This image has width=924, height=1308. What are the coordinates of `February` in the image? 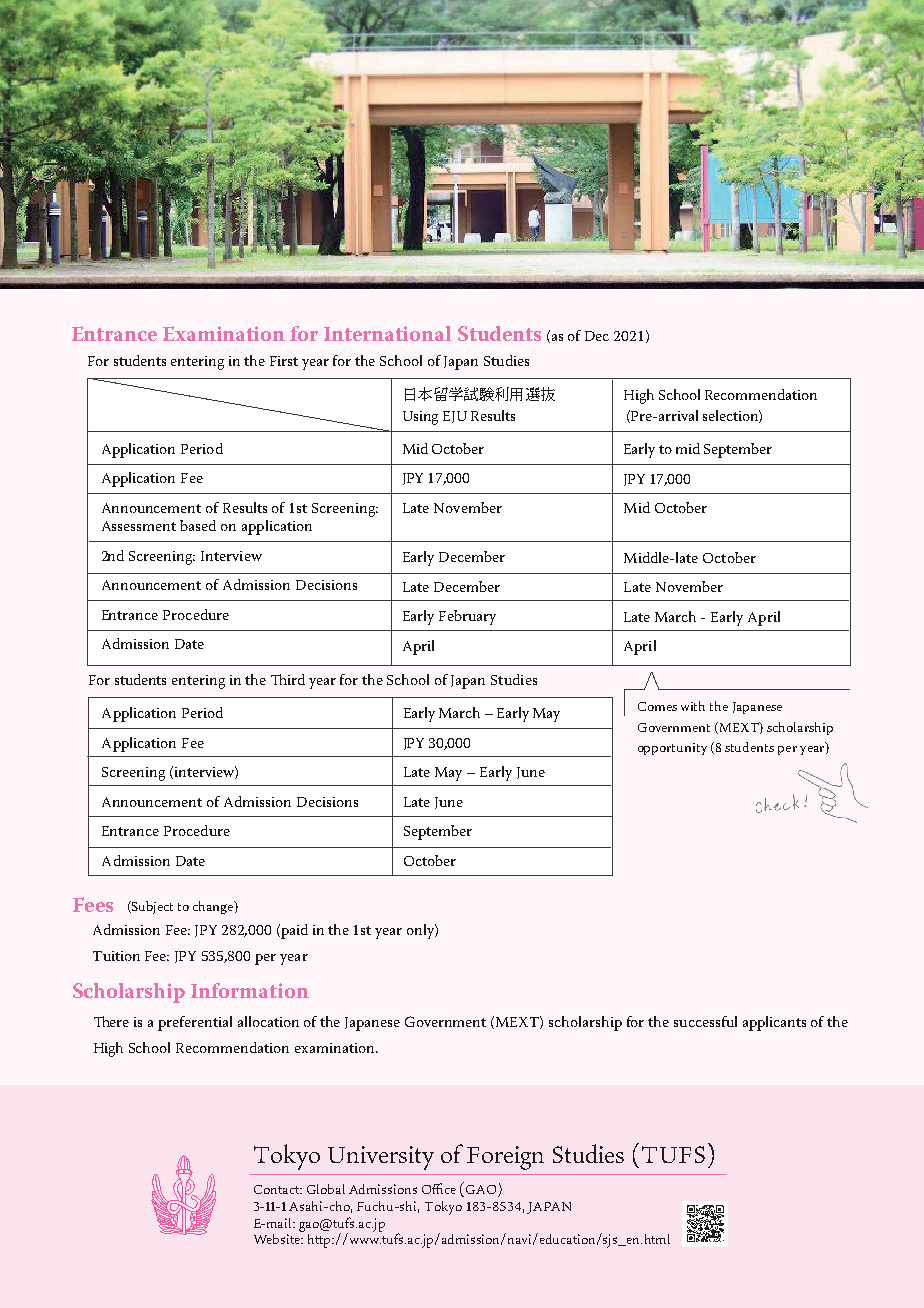 It's located at (467, 617).
